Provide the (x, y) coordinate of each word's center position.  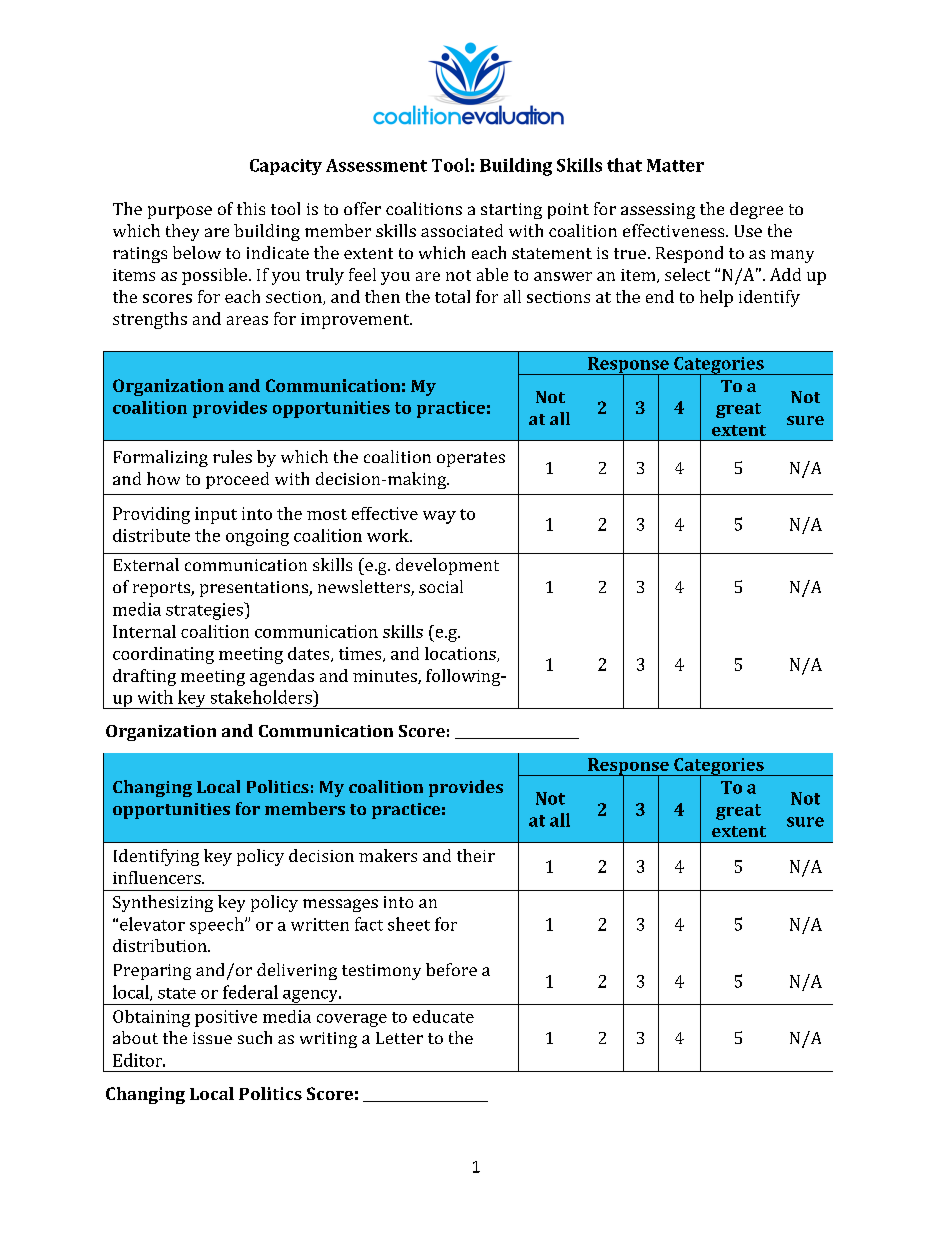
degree (756, 210)
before (451, 969)
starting (511, 211)
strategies (205, 611)
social (441, 586)
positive (226, 1018)
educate (443, 1016)
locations (461, 654)
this (251, 208)
